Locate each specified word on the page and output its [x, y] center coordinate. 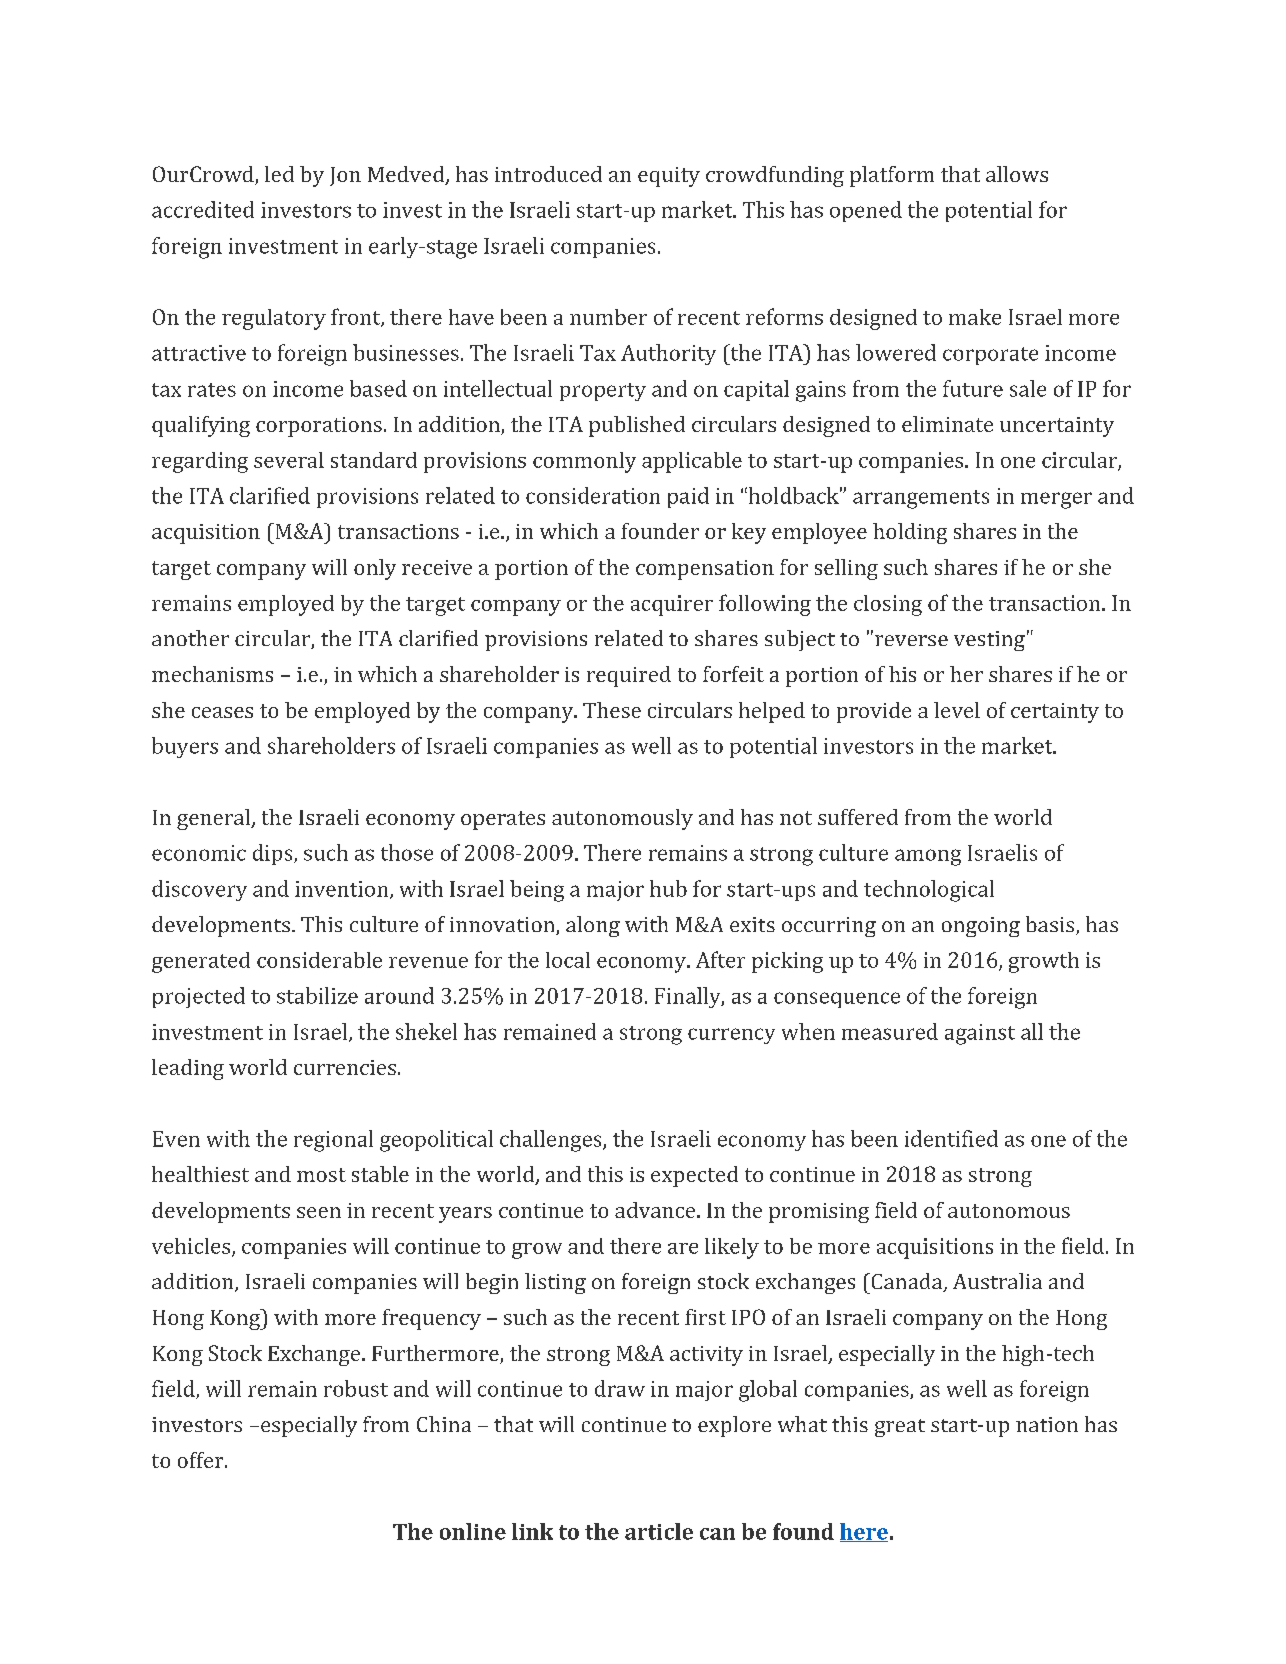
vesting [989, 641]
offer [202, 1460]
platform [892, 176]
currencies [345, 1067]
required [629, 676]
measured [890, 1031]
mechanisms [212, 674]
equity [669, 177]
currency [731, 1036]
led [279, 174]
